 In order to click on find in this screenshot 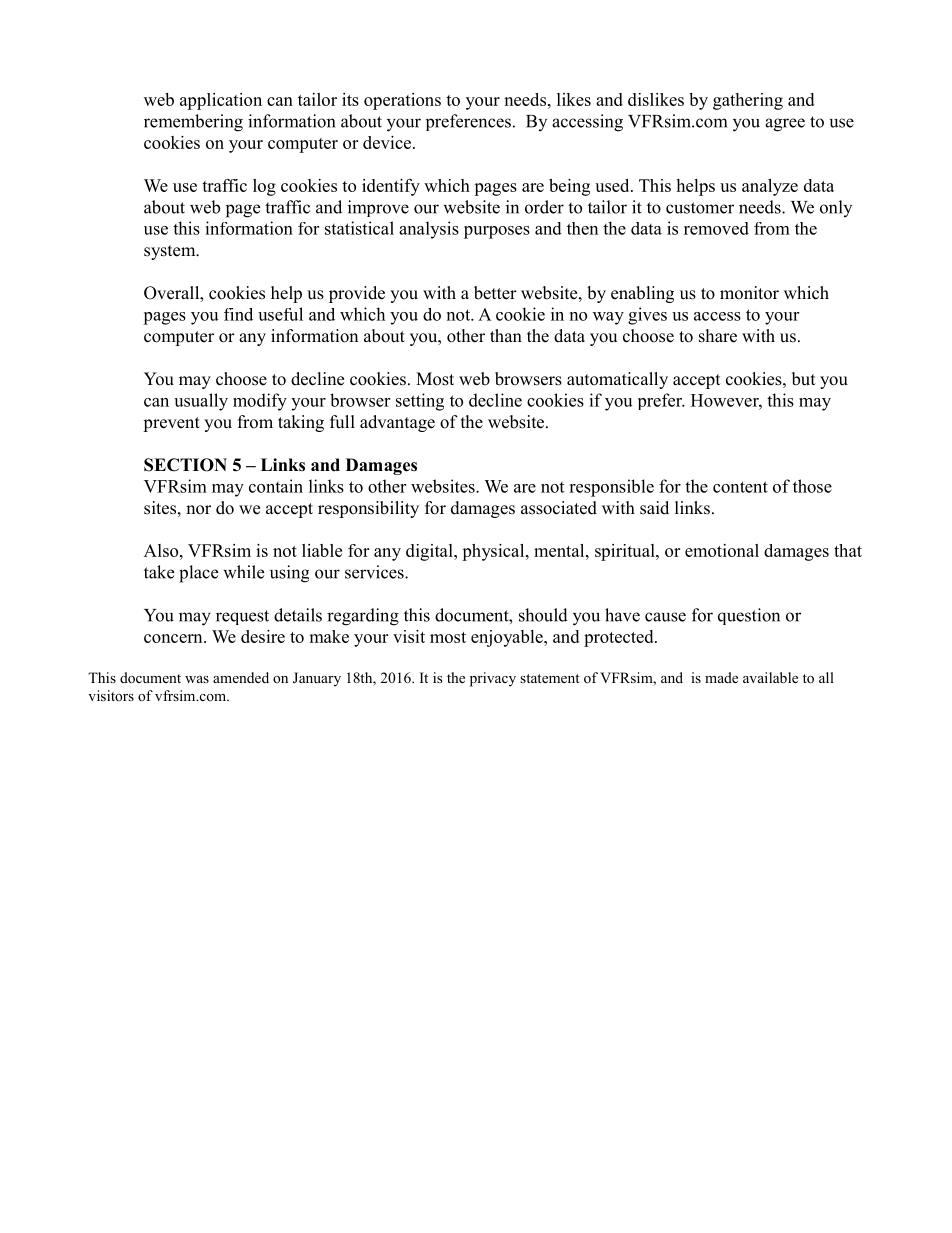, I will do `click(238, 314)`.
